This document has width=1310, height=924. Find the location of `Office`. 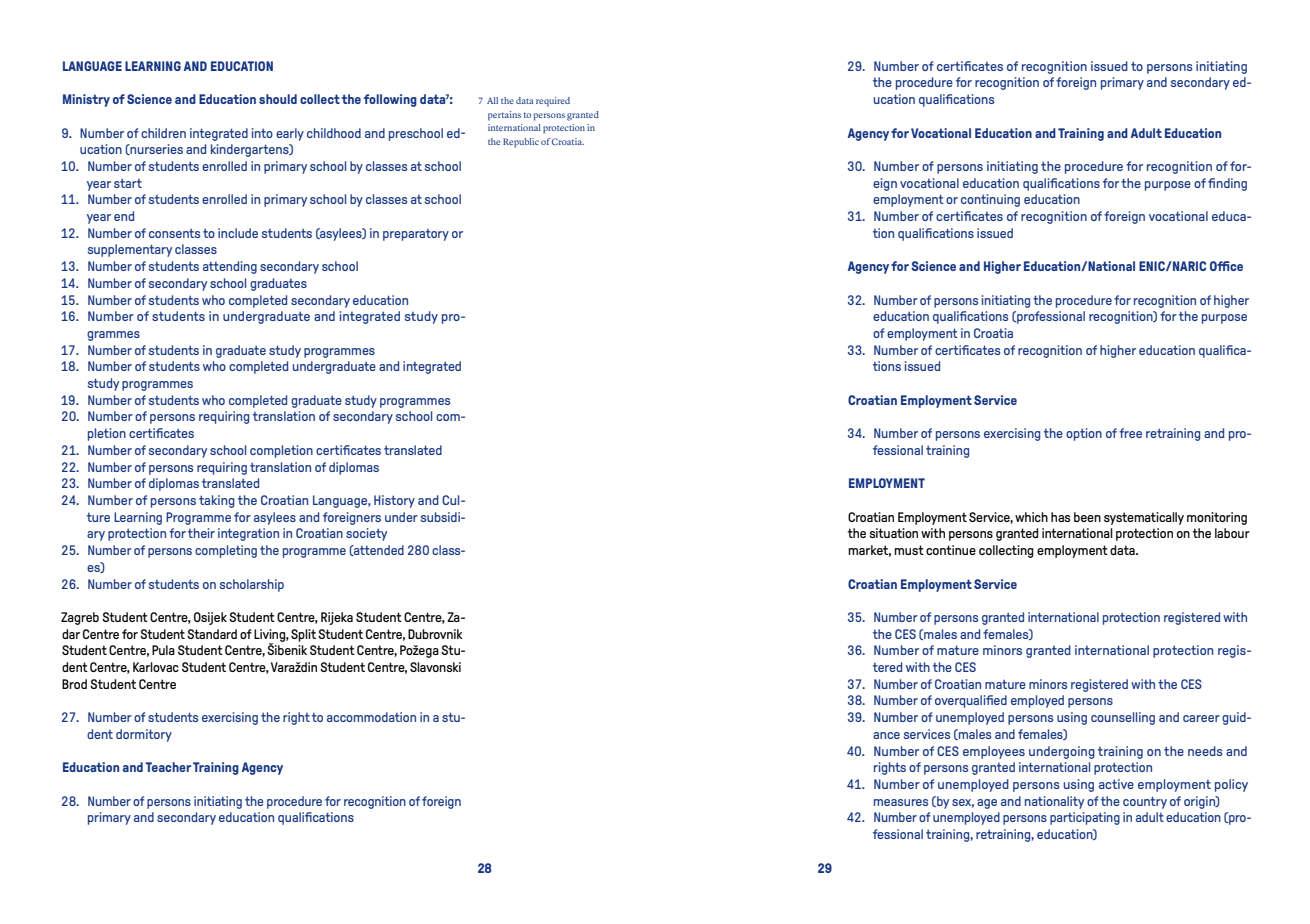

Office is located at coordinates (1226, 266).
